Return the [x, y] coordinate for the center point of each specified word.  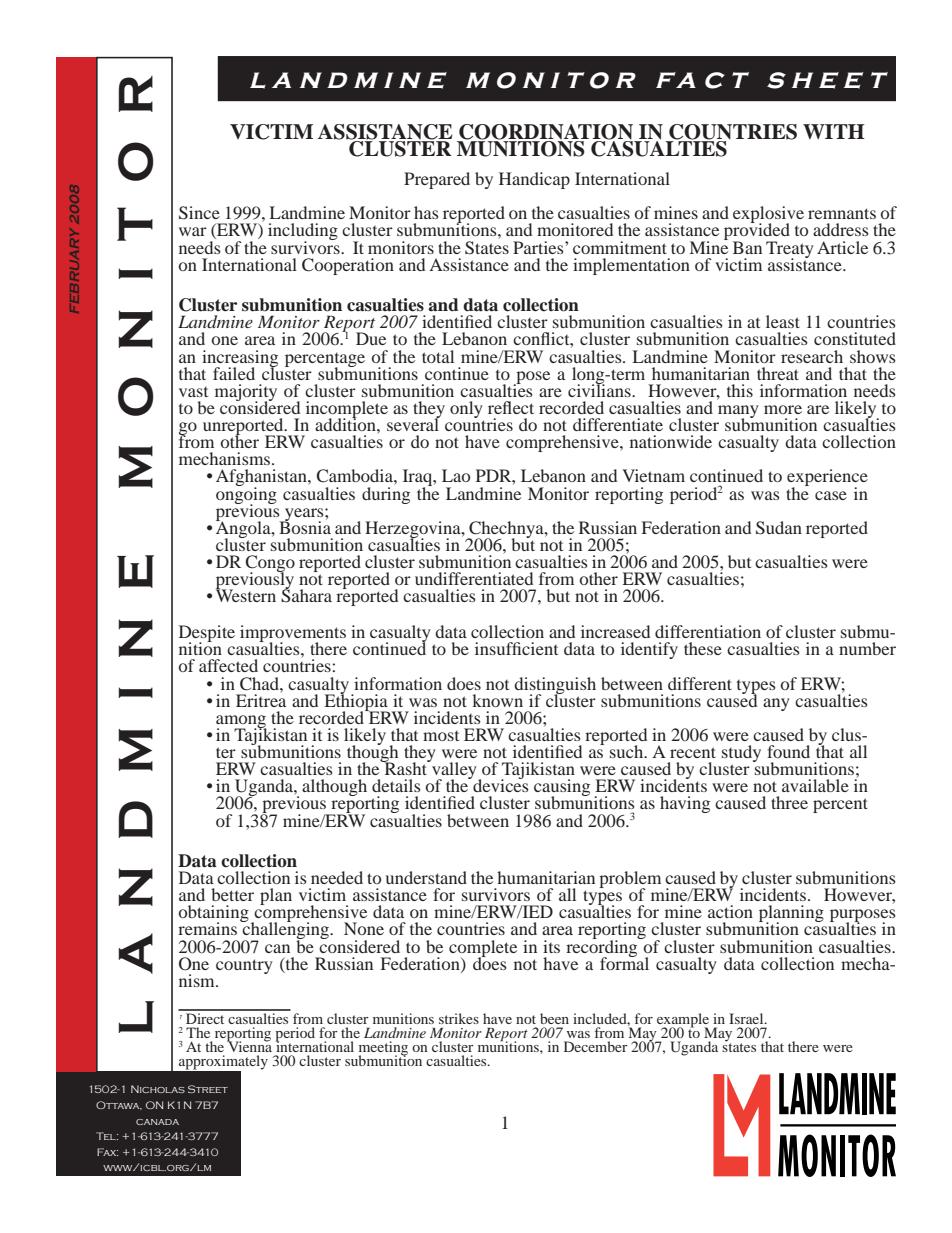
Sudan [779, 528]
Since [199, 213]
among [241, 722]
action [730, 911]
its [551, 946]
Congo [270, 565]
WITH [834, 131]
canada [157, 1122]
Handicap [534, 180]
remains [207, 928]
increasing [240, 359]
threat [778, 373]
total [438, 356]
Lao [456, 475]
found [788, 751]
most [441, 736]
